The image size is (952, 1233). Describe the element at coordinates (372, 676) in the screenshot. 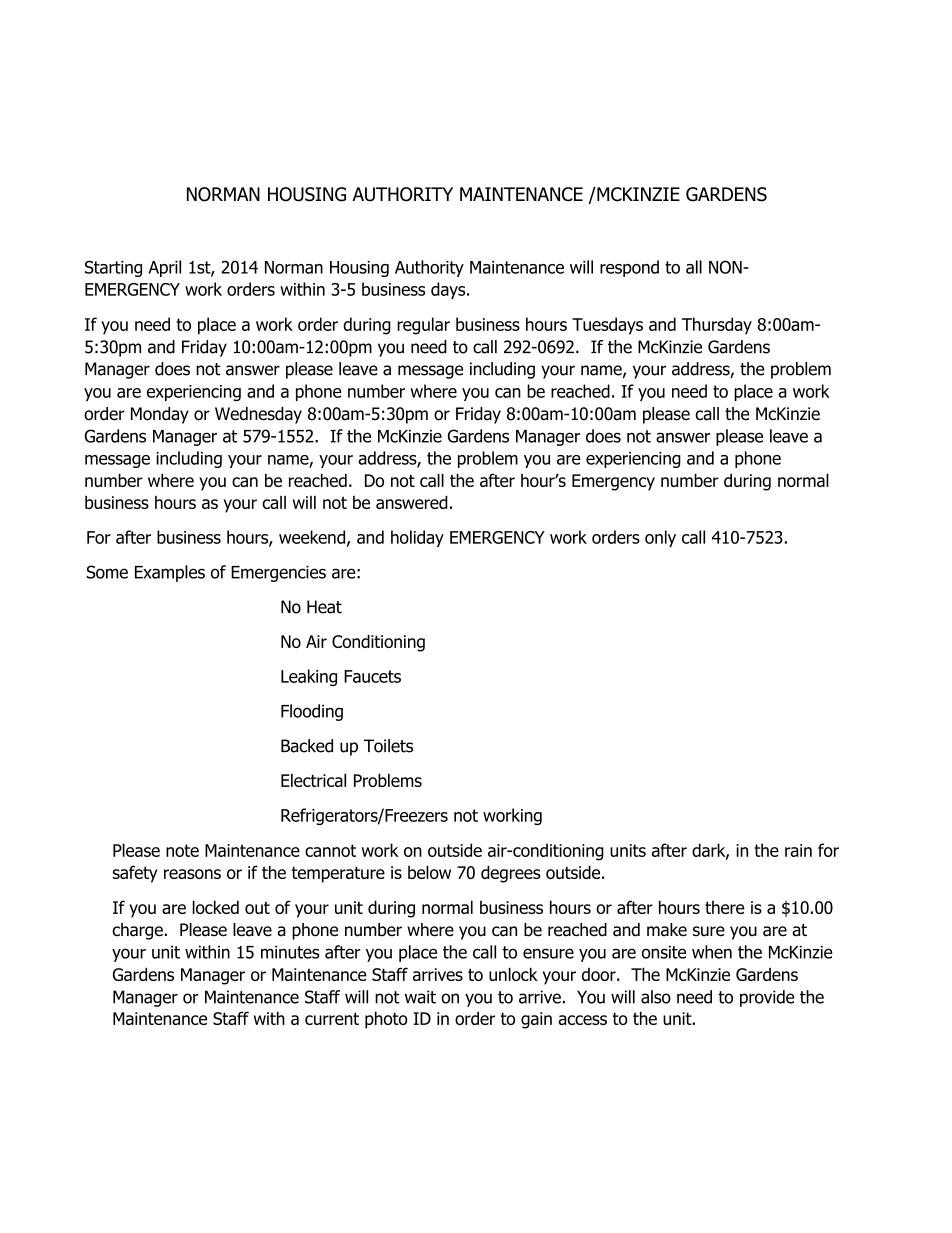

I see `Faucets` at that location.
